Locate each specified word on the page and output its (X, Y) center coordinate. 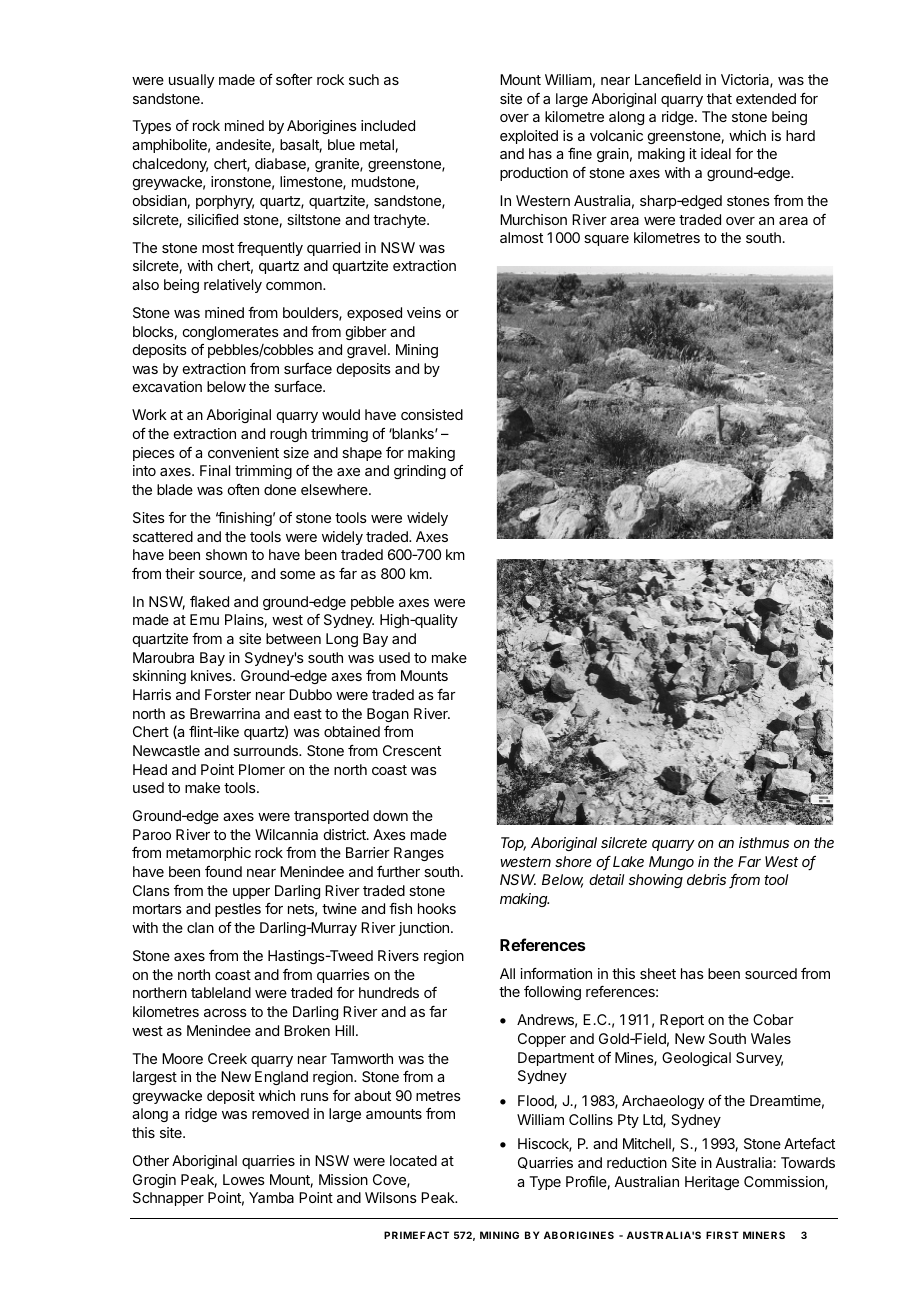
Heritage (712, 1183)
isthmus (764, 842)
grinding (420, 472)
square (606, 240)
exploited (529, 137)
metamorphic (208, 854)
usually (191, 81)
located (413, 1160)
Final (215, 470)
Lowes (244, 1179)
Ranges (419, 854)
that (719, 98)
